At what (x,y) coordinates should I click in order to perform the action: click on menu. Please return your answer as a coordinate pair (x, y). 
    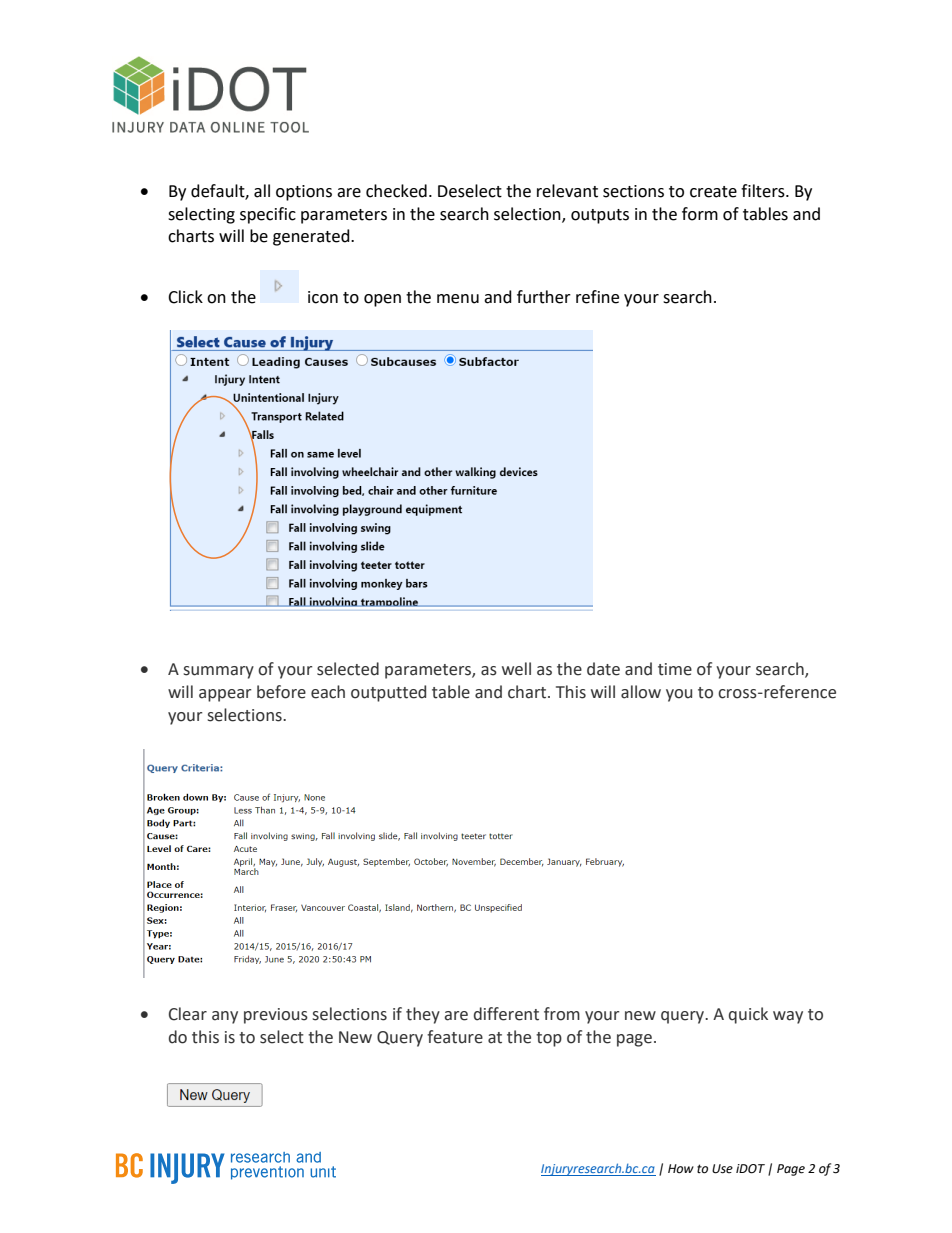
    Looking at the image, I should click on (458, 299).
